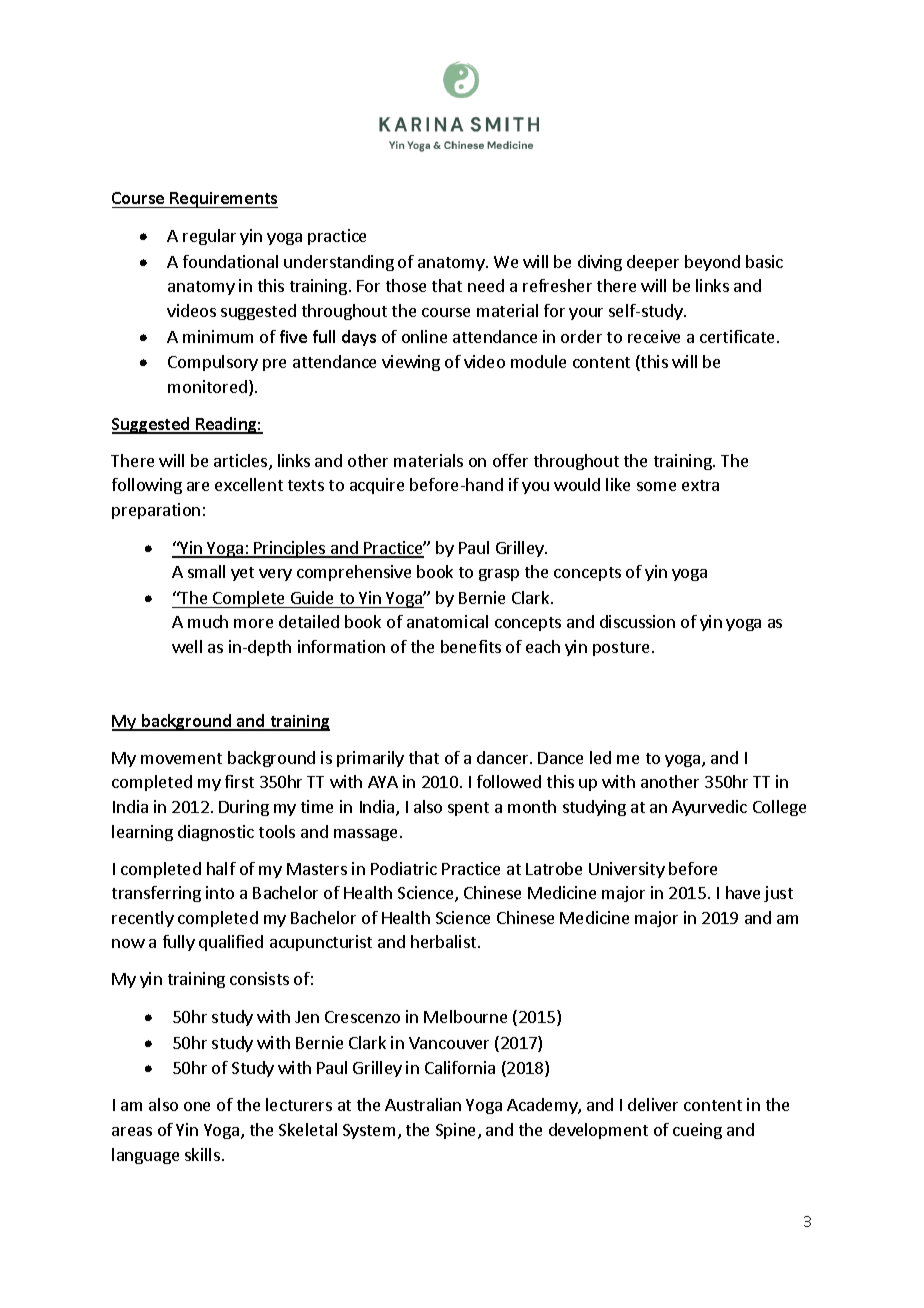 The width and height of the page is (924, 1308). Describe the element at coordinates (499, 575) in the page. I see `grasp` at that location.
